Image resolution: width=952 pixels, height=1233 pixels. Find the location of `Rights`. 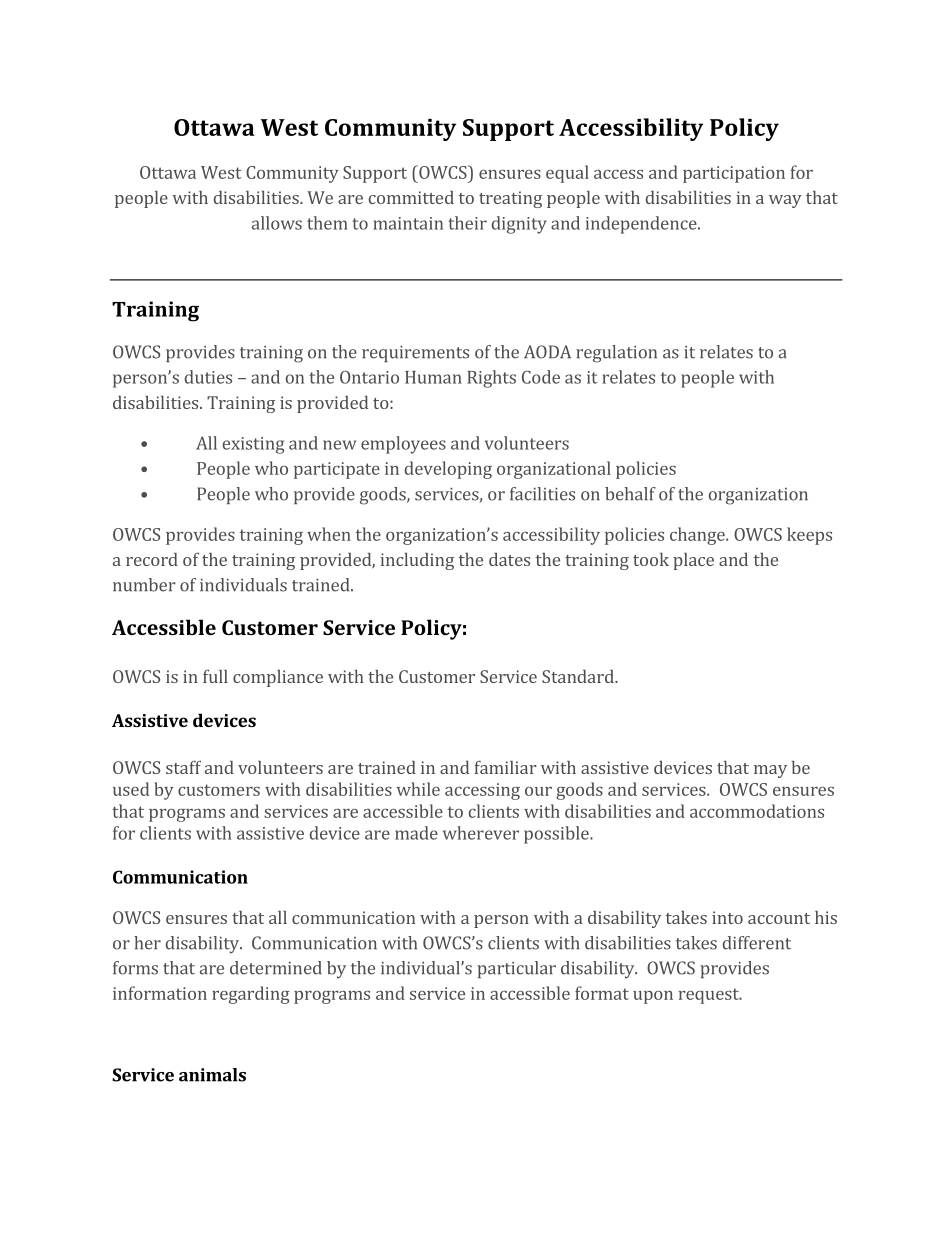

Rights is located at coordinates (491, 379).
